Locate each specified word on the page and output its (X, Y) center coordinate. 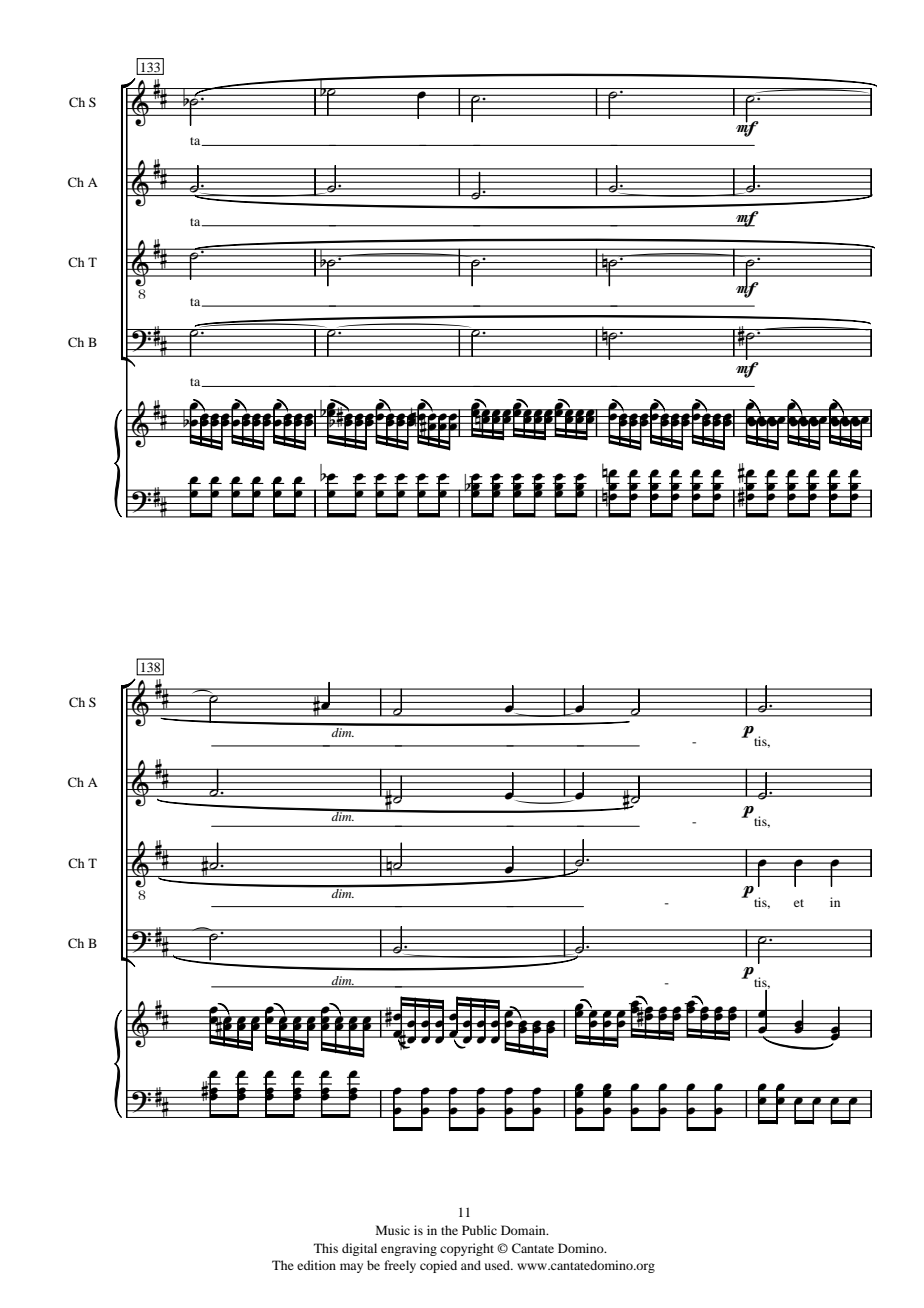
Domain (524, 1230)
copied (438, 1266)
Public (479, 1230)
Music (393, 1230)
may (351, 1268)
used (498, 1265)
